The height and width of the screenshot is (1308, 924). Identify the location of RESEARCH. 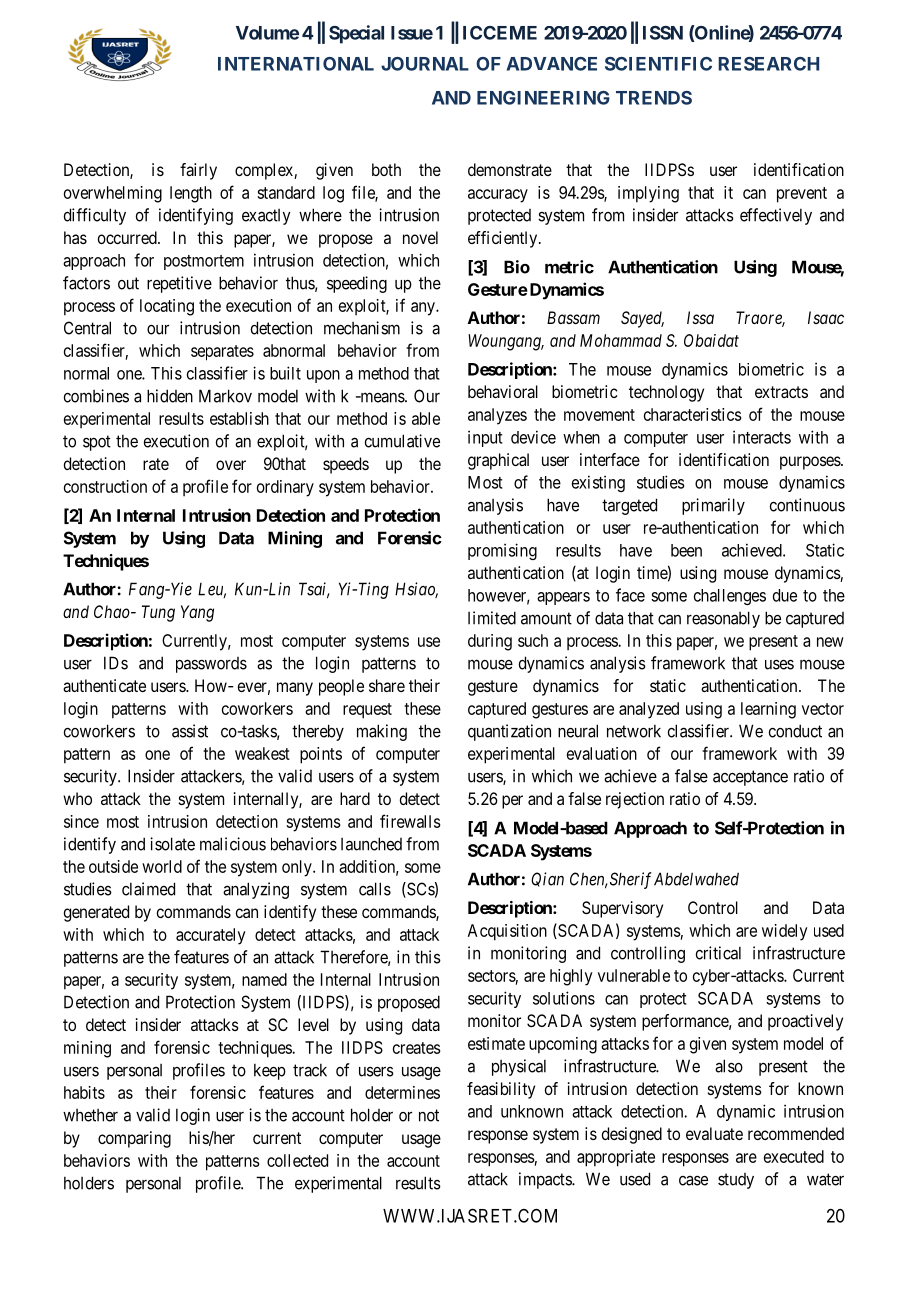
(768, 64).
